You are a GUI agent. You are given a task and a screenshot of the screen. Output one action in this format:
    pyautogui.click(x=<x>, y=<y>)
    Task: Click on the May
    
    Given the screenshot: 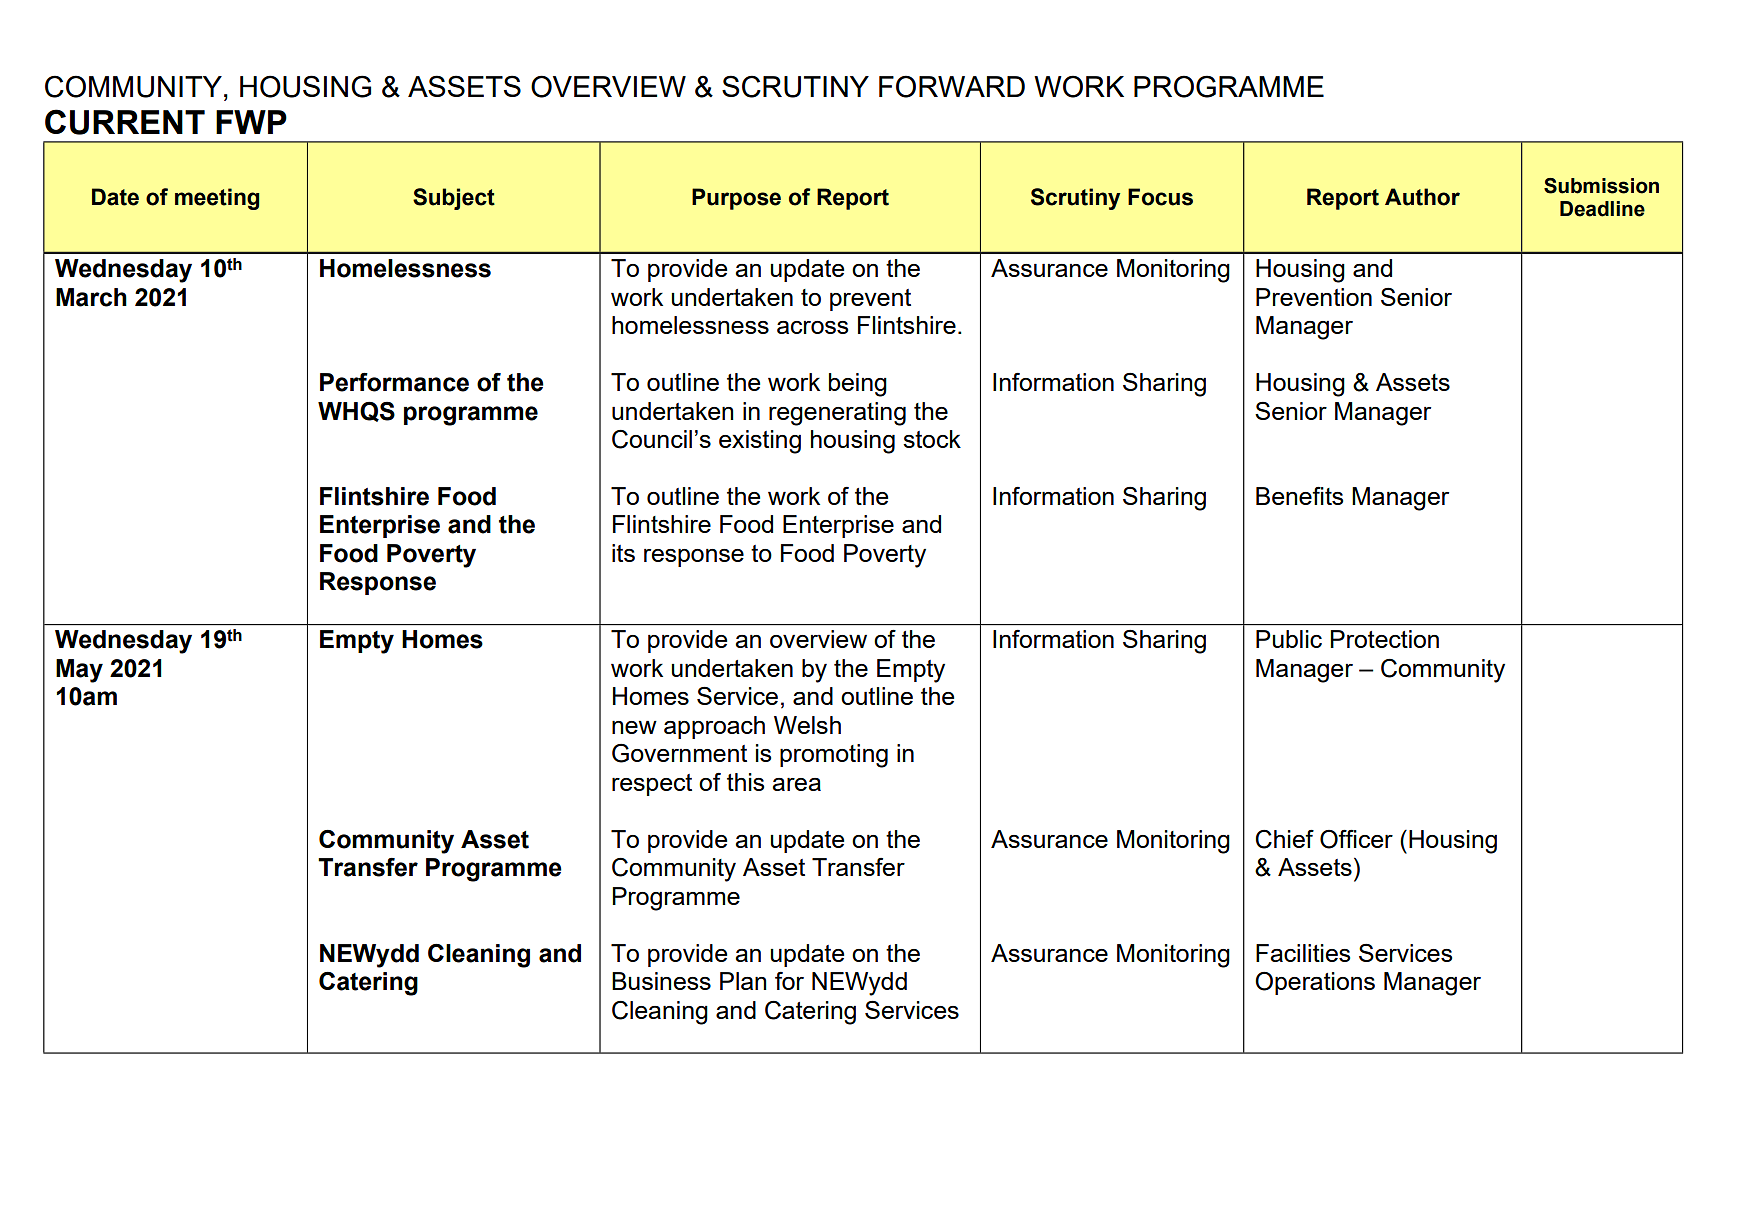 What is the action you would take?
    pyautogui.click(x=79, y=671)
